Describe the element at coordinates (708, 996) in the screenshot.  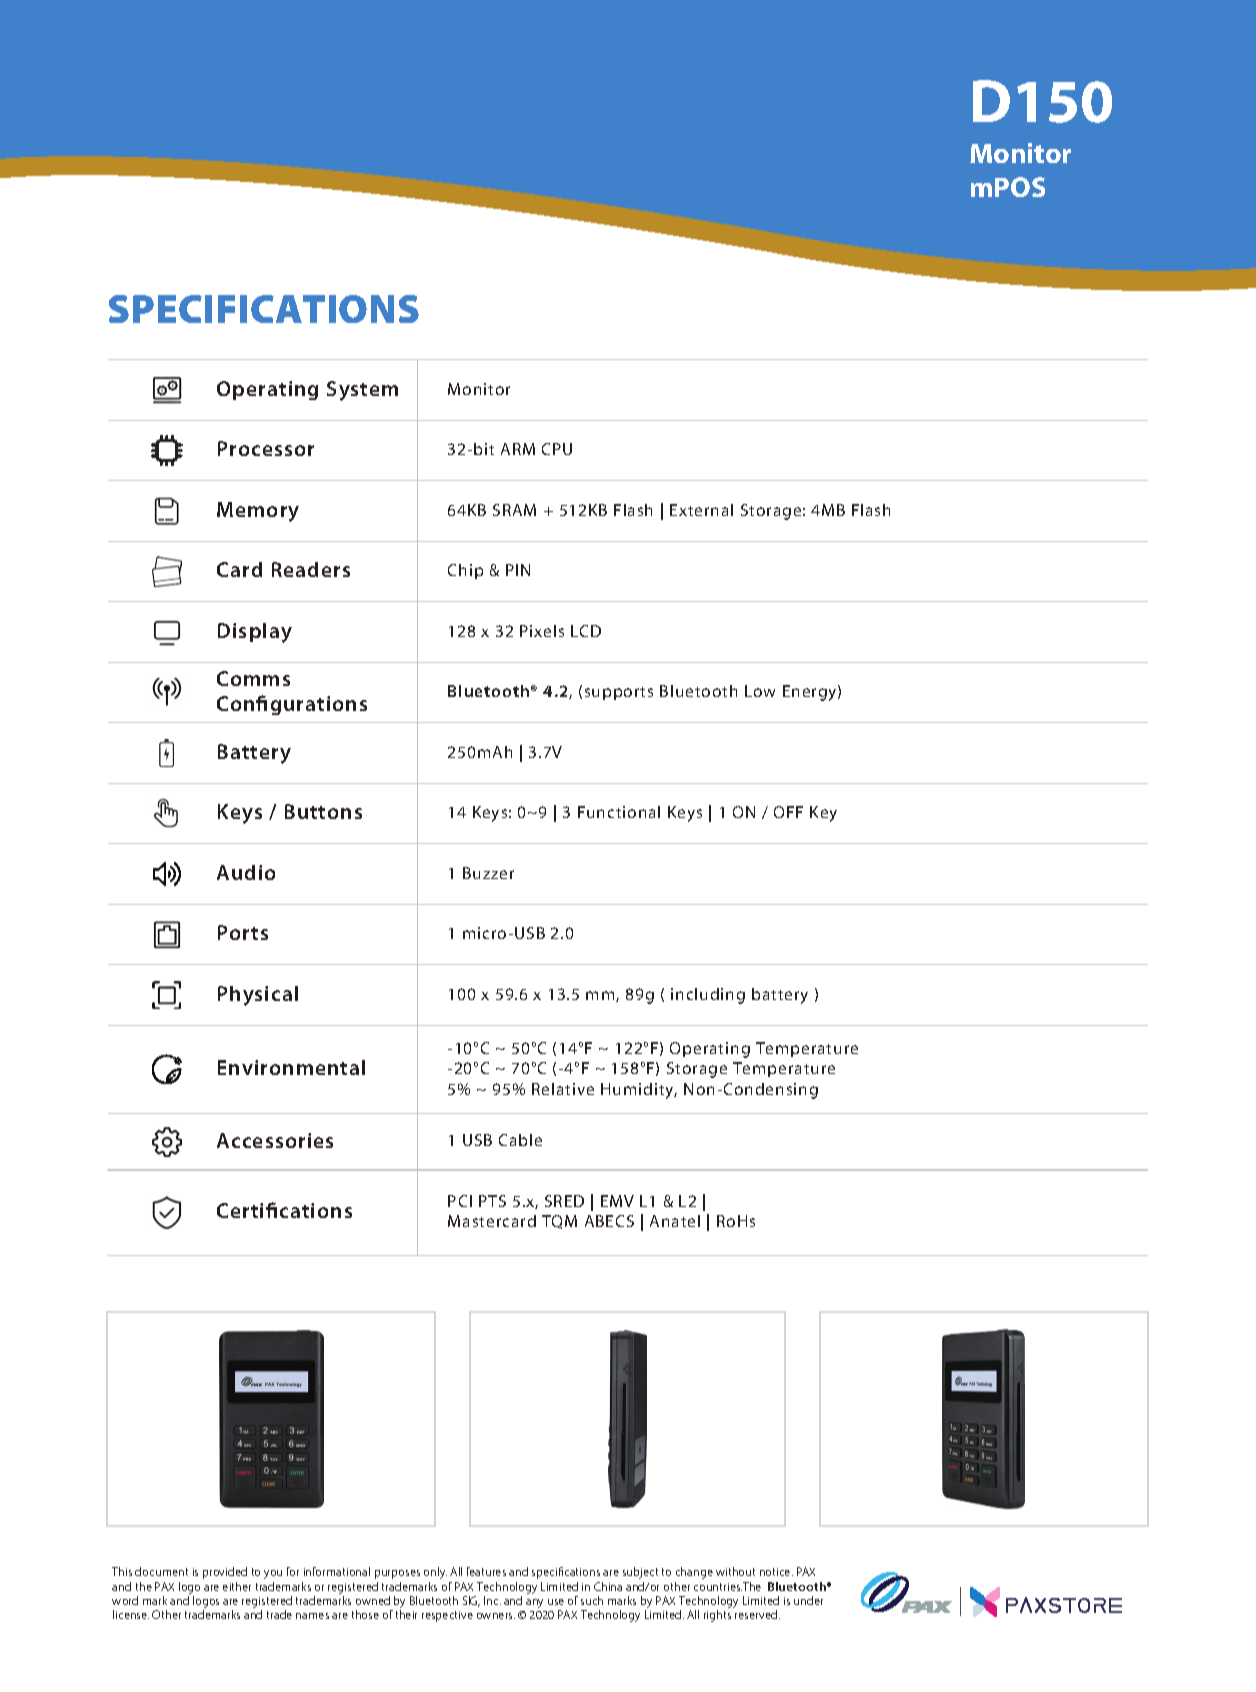
I see `including` at that location.
